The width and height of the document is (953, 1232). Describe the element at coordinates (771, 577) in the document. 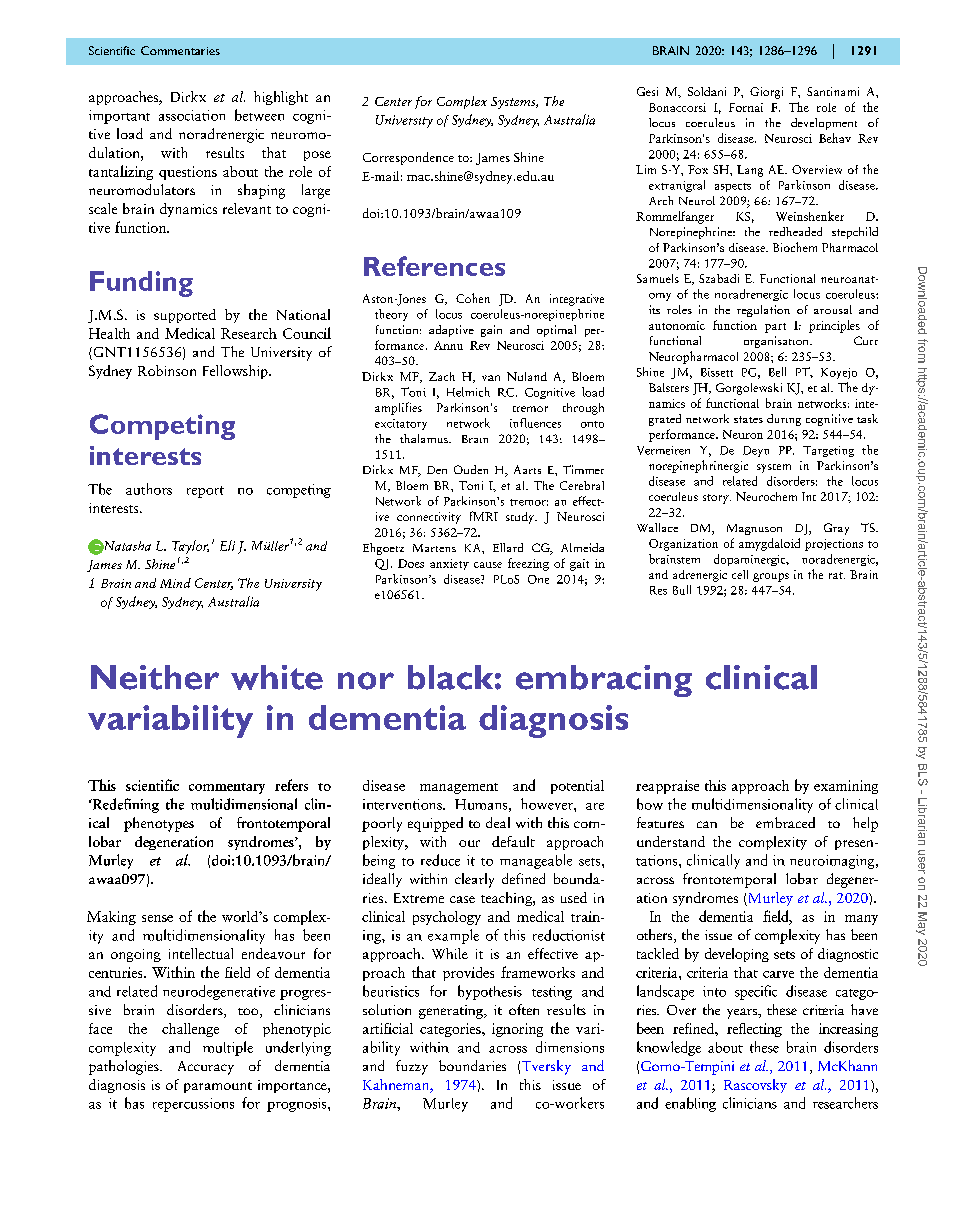

I see `groups` at that location.
